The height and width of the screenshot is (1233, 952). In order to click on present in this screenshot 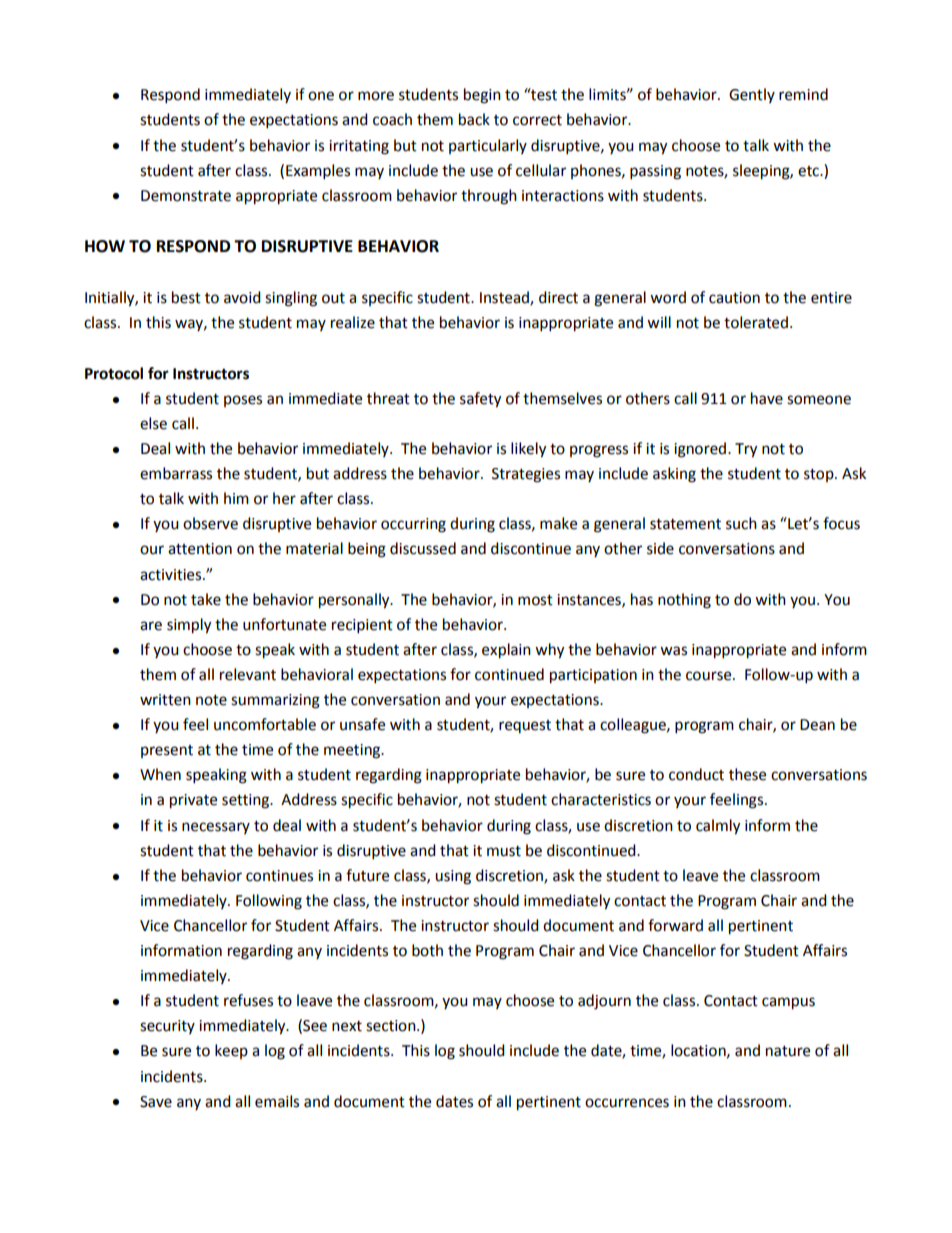, I will do `click(167, 751)`.
